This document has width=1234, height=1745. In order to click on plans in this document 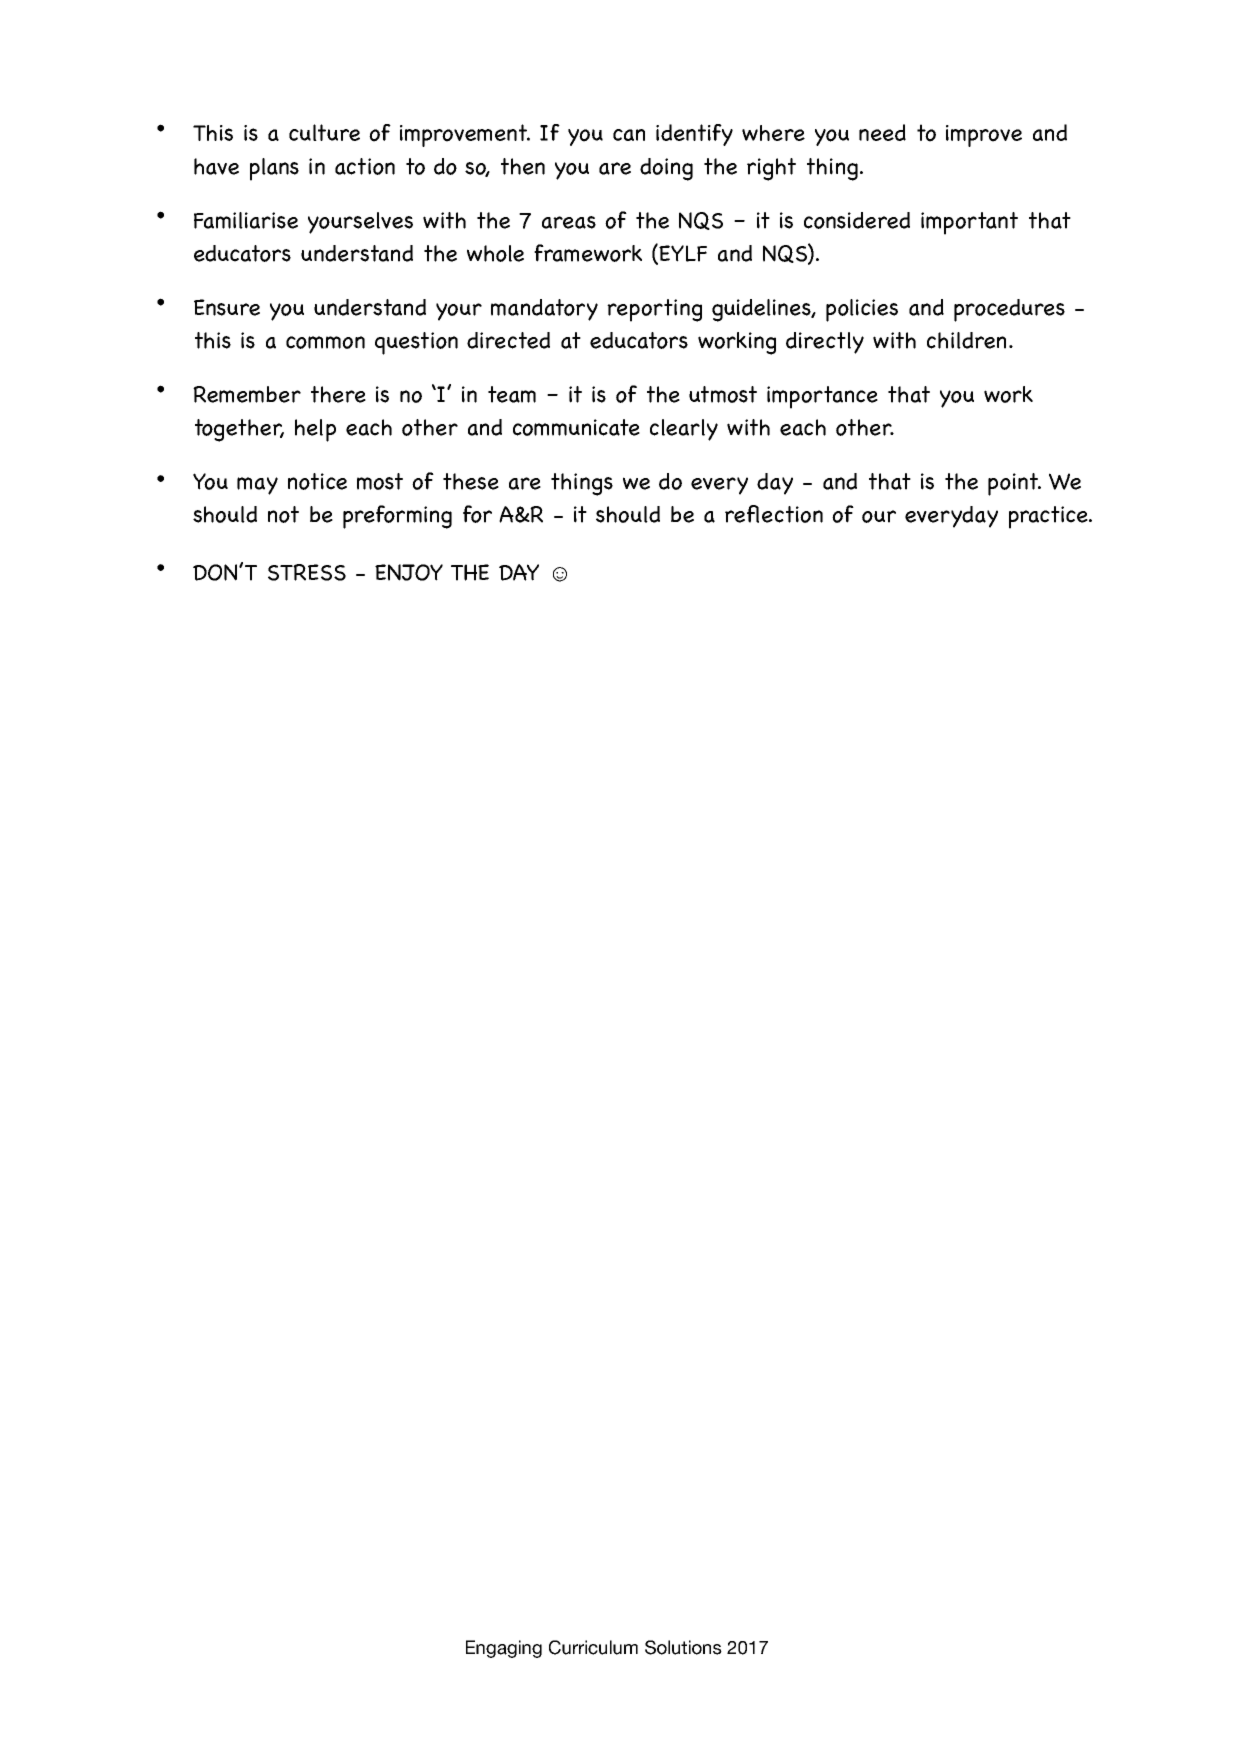, I will do `click(274, 169)`.
